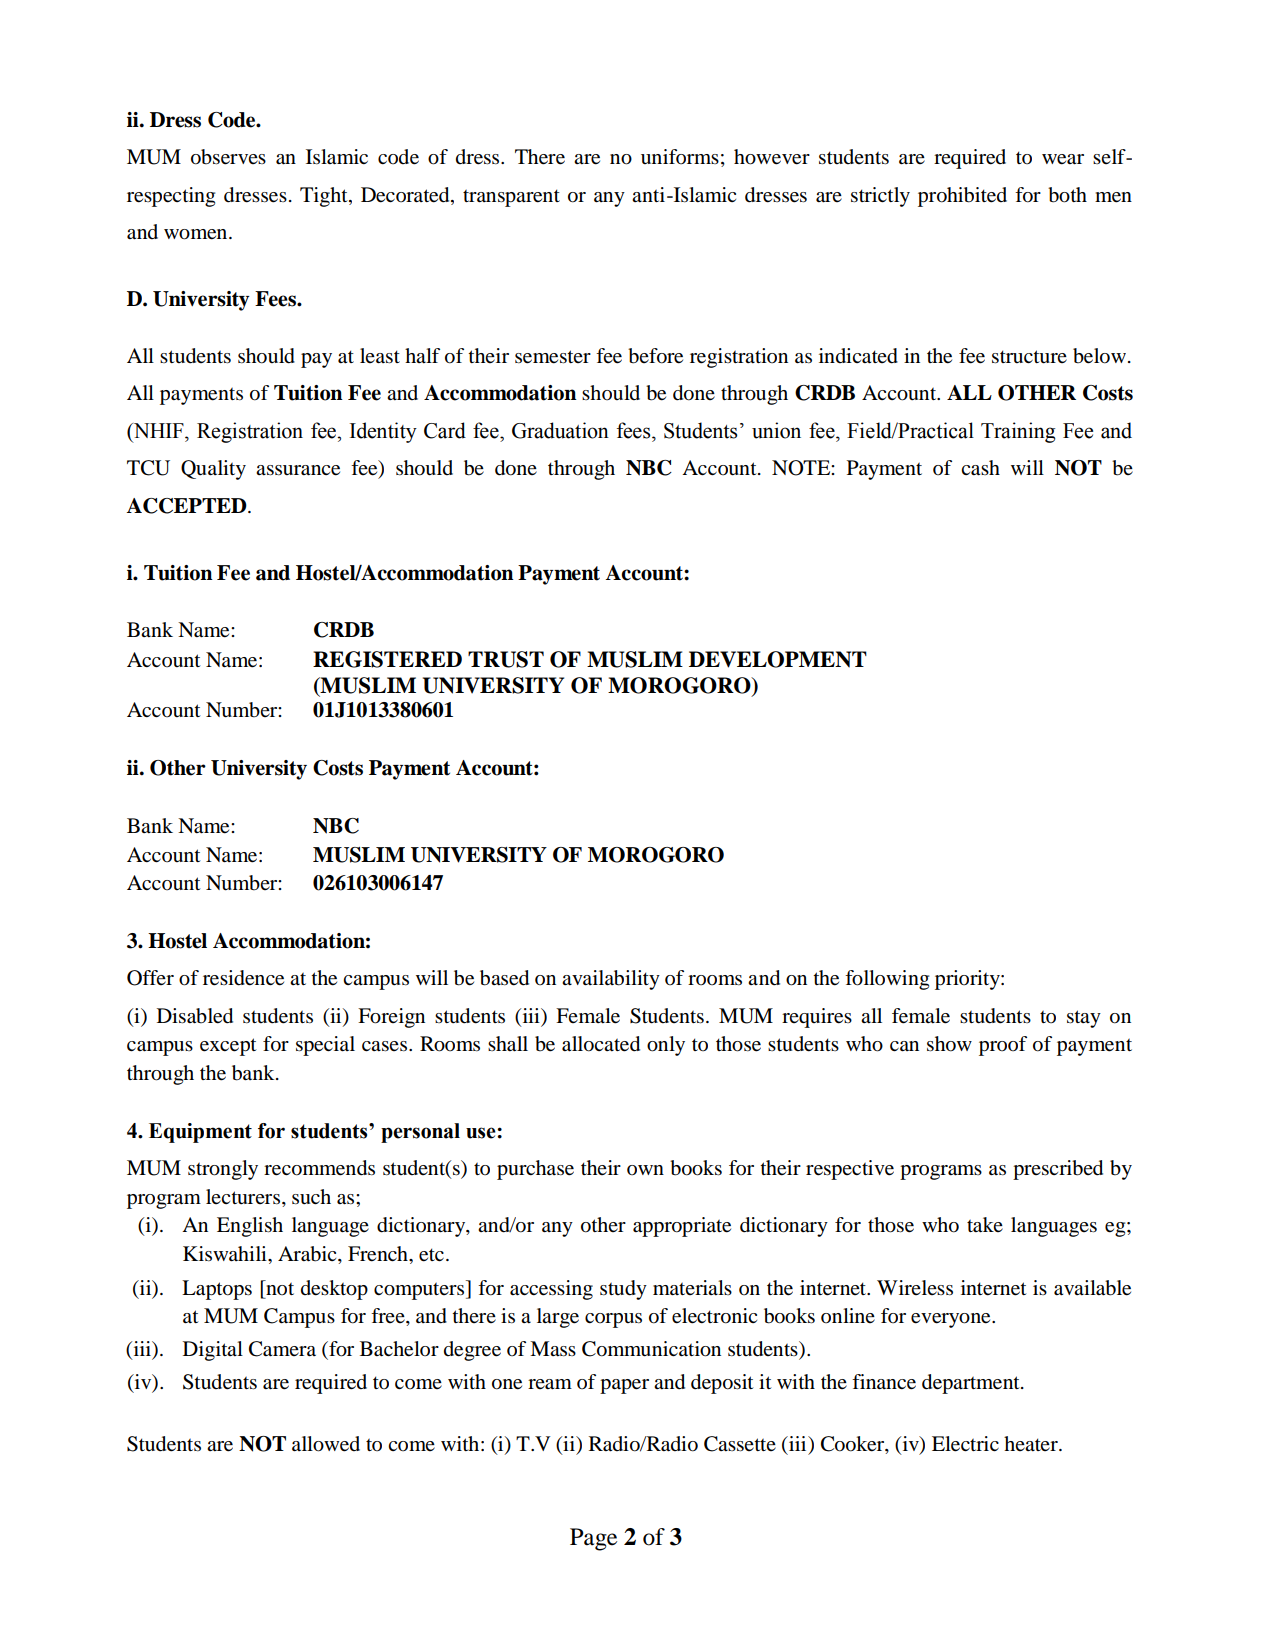 The image size is (1267, 1639). Describe the element at coordinates (243, 1197) in the screenshot. I see `lecturers` at that location.
